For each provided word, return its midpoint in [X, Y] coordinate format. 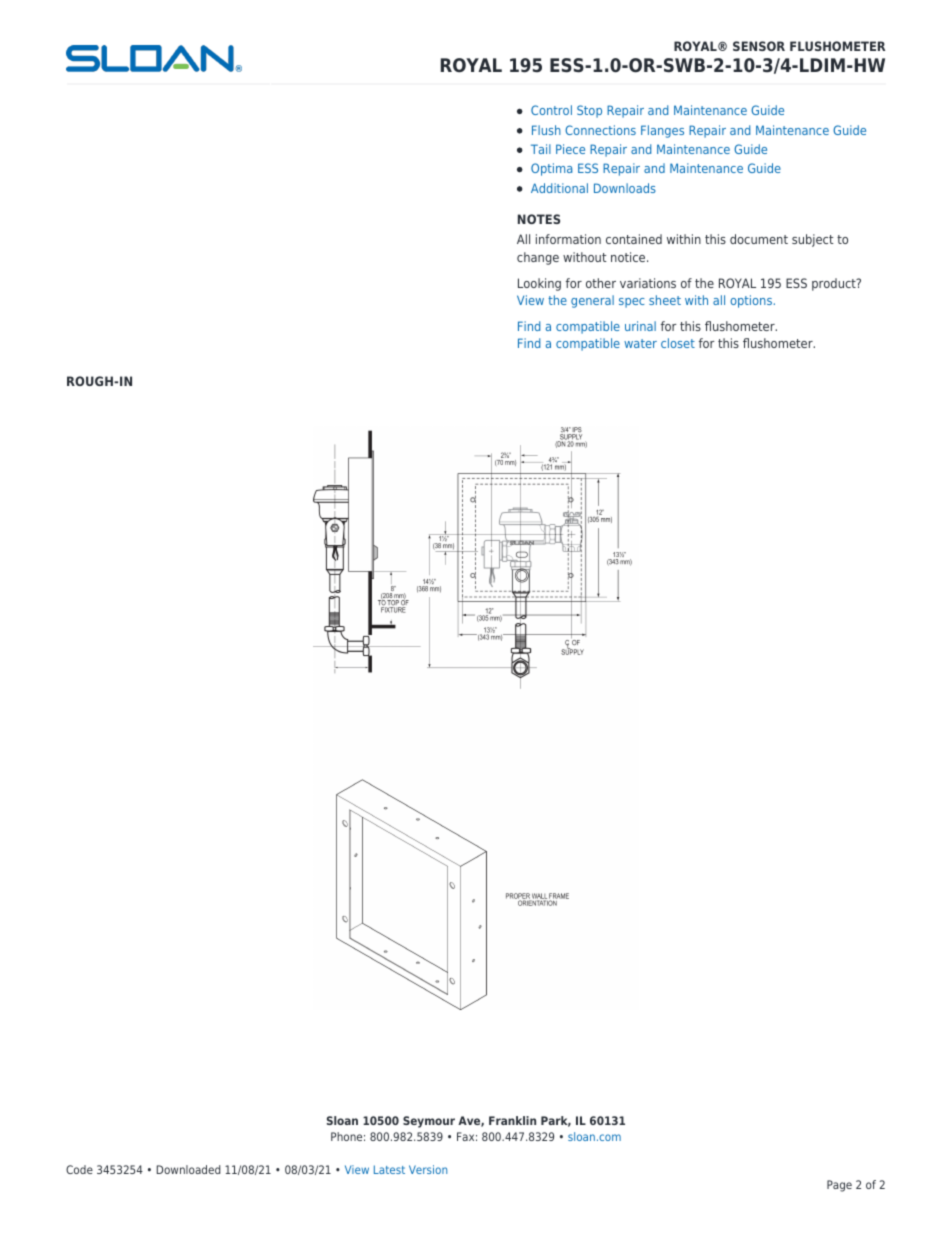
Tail [541, 149]
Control [551, 110]
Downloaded [188, 1169]
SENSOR [759, 46]
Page [839, 1186]
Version [428, 1169]
